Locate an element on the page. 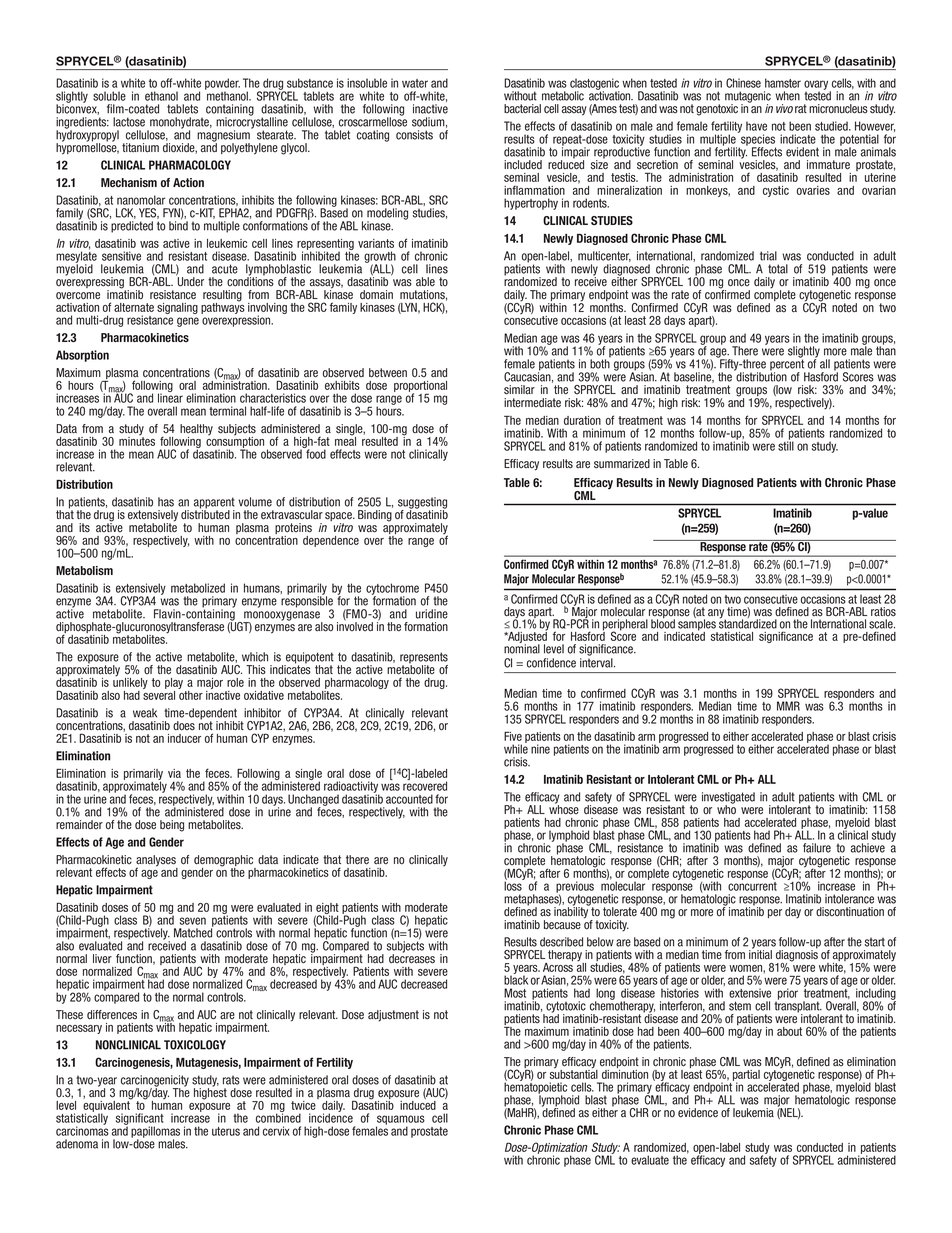 This image has width=952, height=1233. induced is located at coordinates (418, 1105).
